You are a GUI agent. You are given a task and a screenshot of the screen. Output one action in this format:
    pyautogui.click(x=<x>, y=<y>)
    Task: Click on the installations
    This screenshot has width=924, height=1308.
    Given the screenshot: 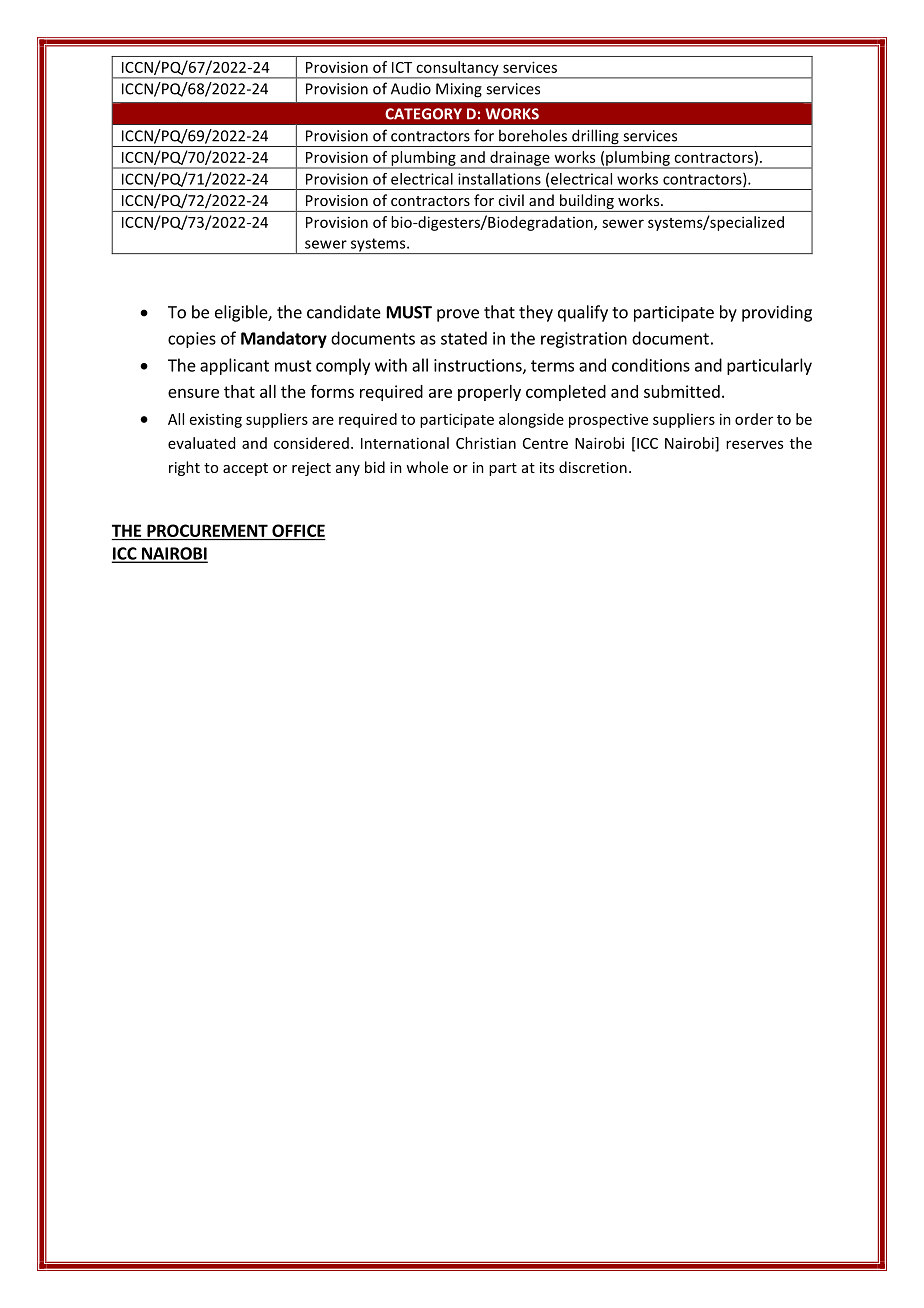 What is the action you would take?
    pyautogui.click(x=499, y=179)
